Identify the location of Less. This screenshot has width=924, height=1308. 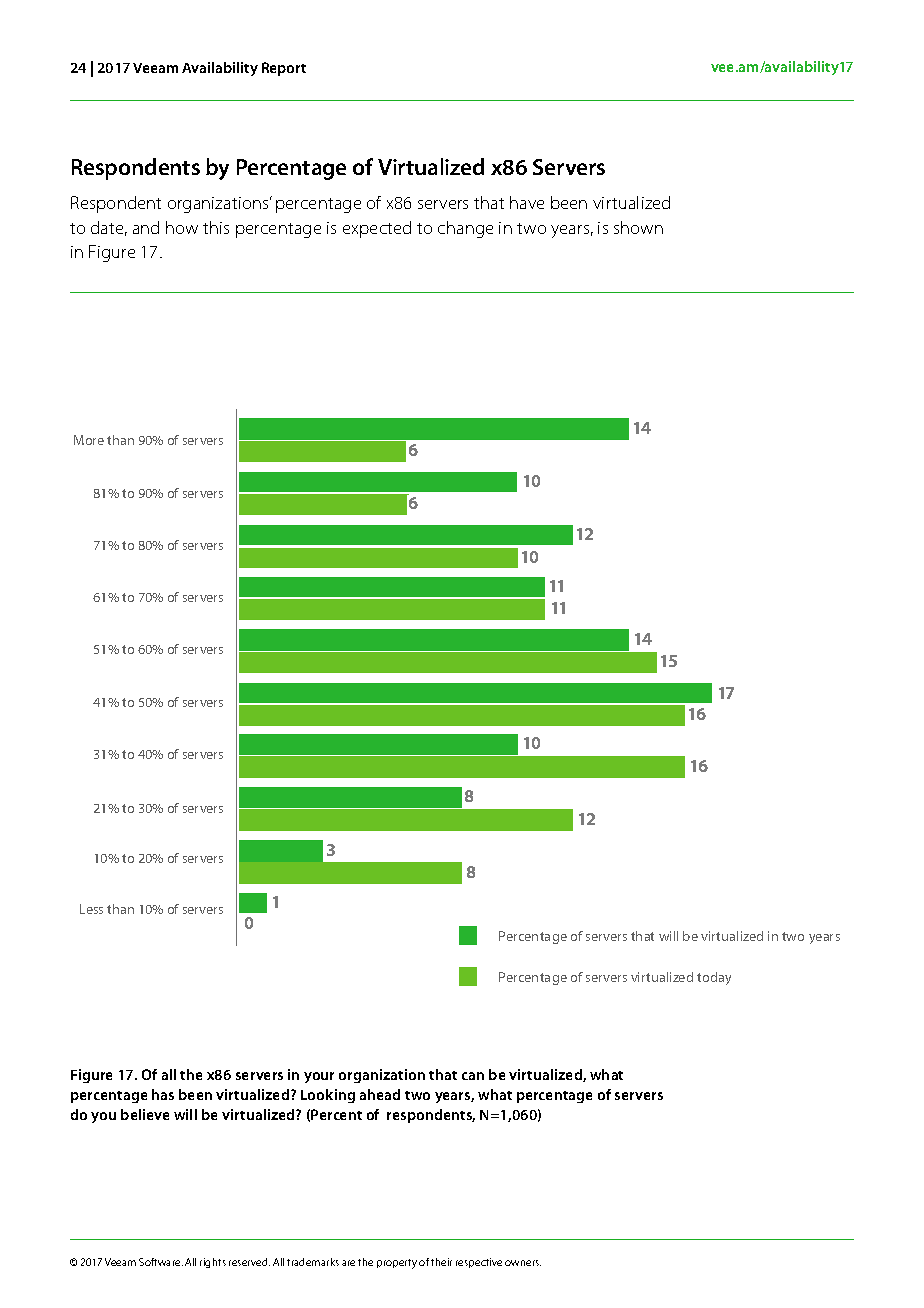
(91, 909).
